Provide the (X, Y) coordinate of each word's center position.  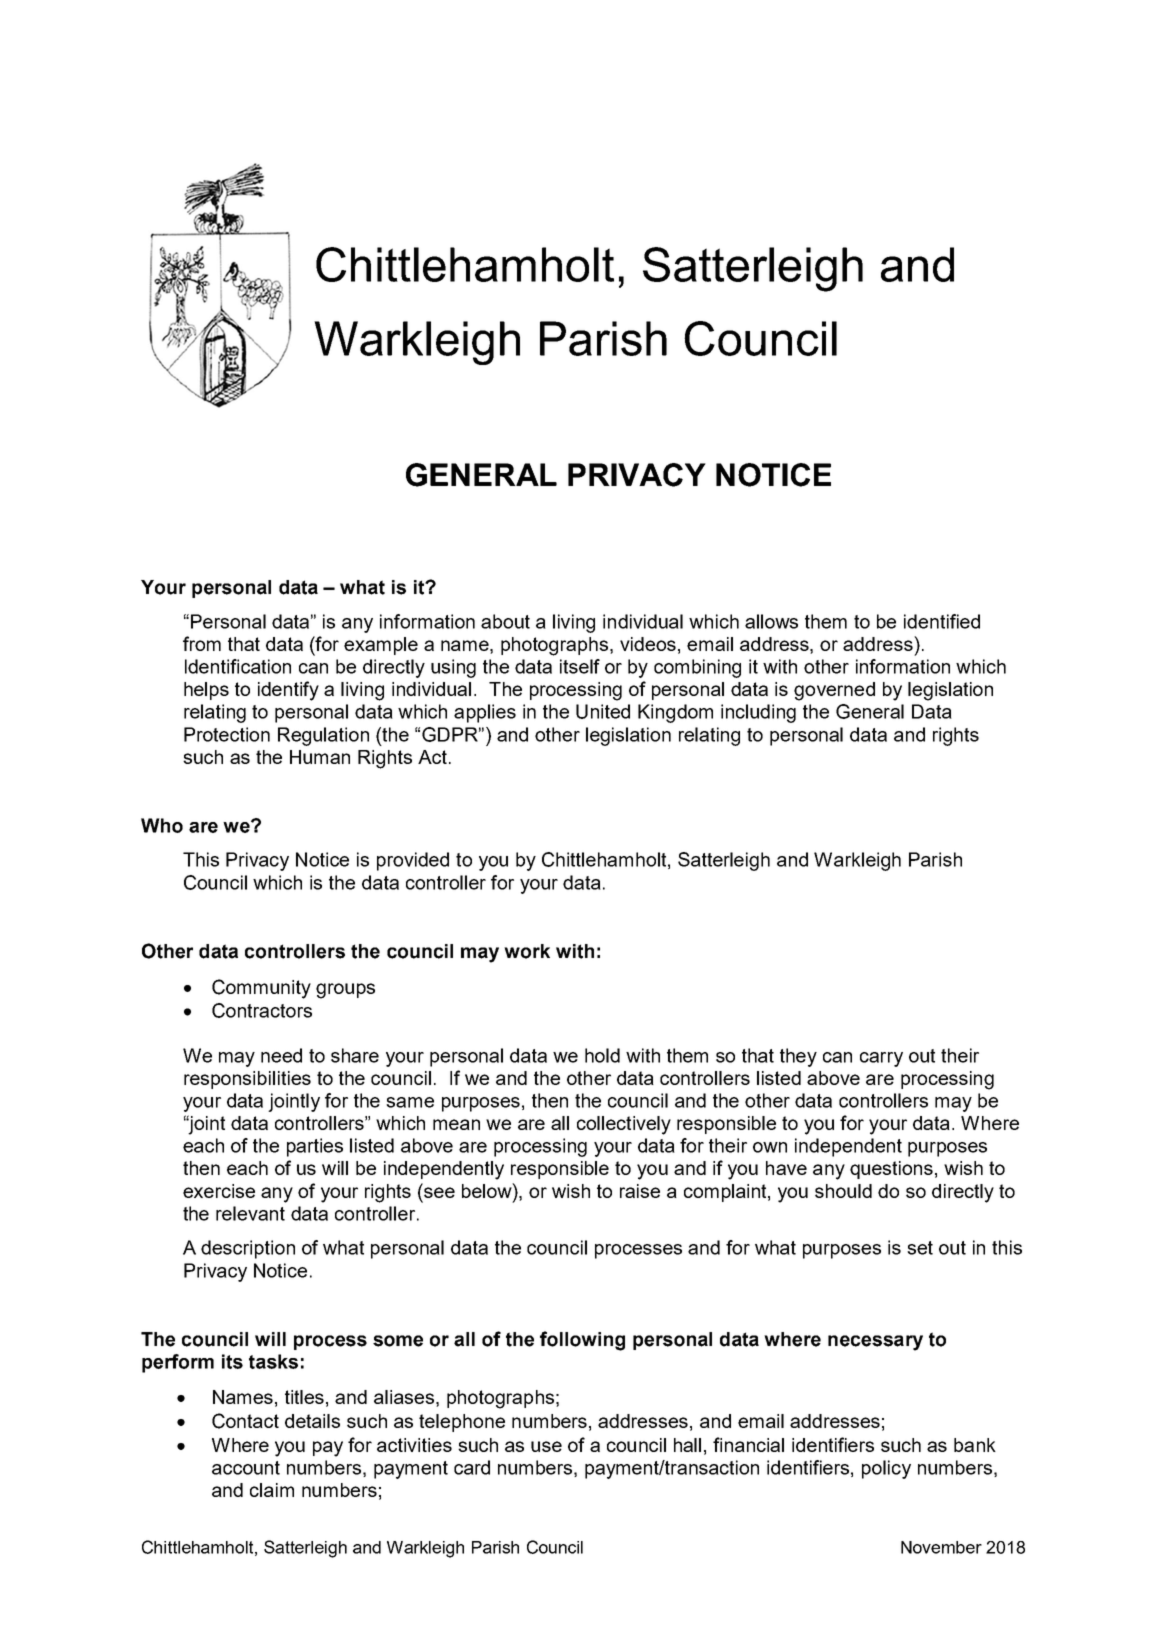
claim (272, 1490)
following (582, 1341)
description (248, 1249)
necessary (875, 1343)
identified (942, 621)
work (527, 951)
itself (580, 666)
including (758, 713)
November (941, 1547)
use (546, 1446)
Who (162, 825)
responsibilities (247, 1080)
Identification (238, 666)
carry (881, 1059)
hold (602, 1055)
